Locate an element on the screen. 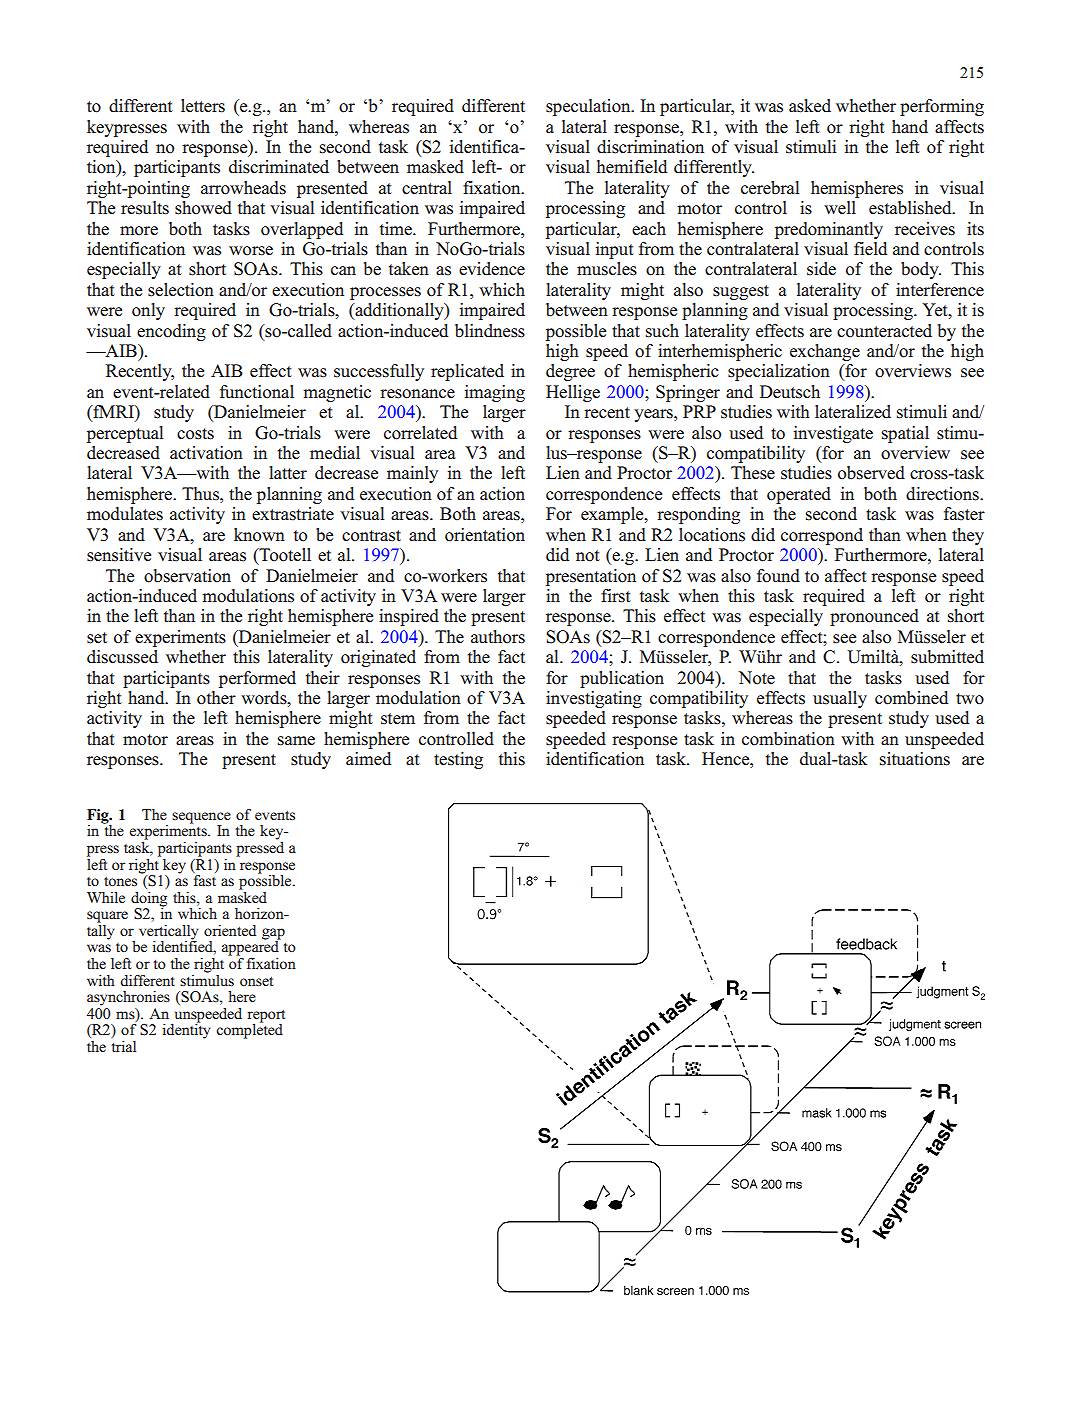  known is located at coordinates (259, 535).
